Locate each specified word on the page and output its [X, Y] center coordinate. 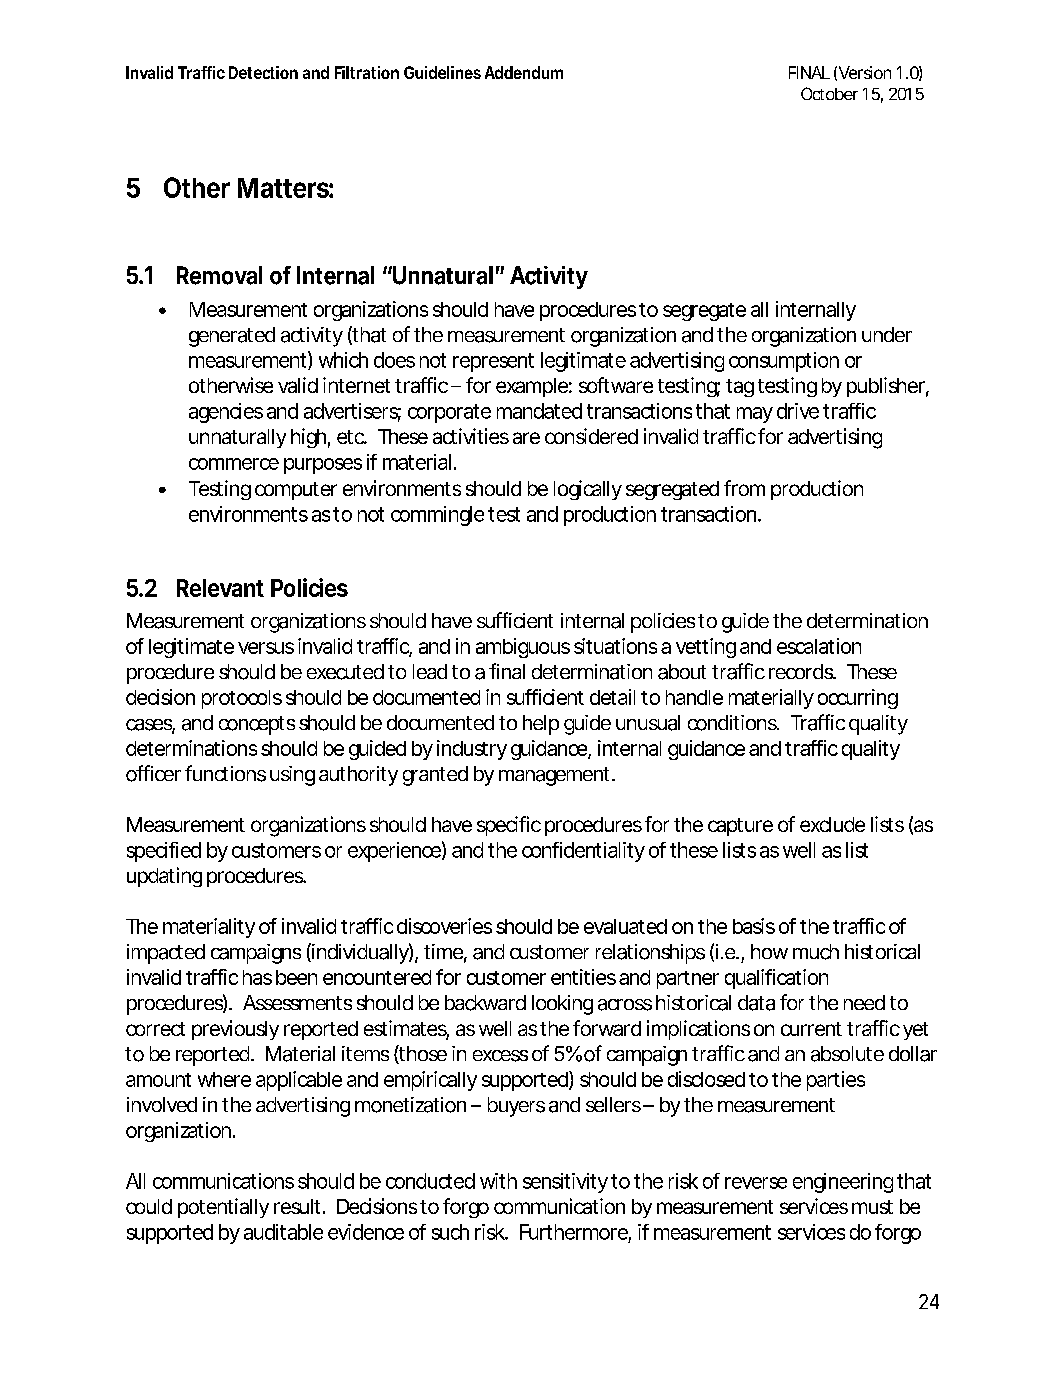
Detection [263, 72]
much [816, 952]
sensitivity [565, 1183]
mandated [539, 411]
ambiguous [523, 648]
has [257, 977]
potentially [223, 1208]
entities [583, 977]
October [829, 93]
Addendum [524, 72]
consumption [784, 362]
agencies [226, 413]
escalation [819, 646]
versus [266, 648]
